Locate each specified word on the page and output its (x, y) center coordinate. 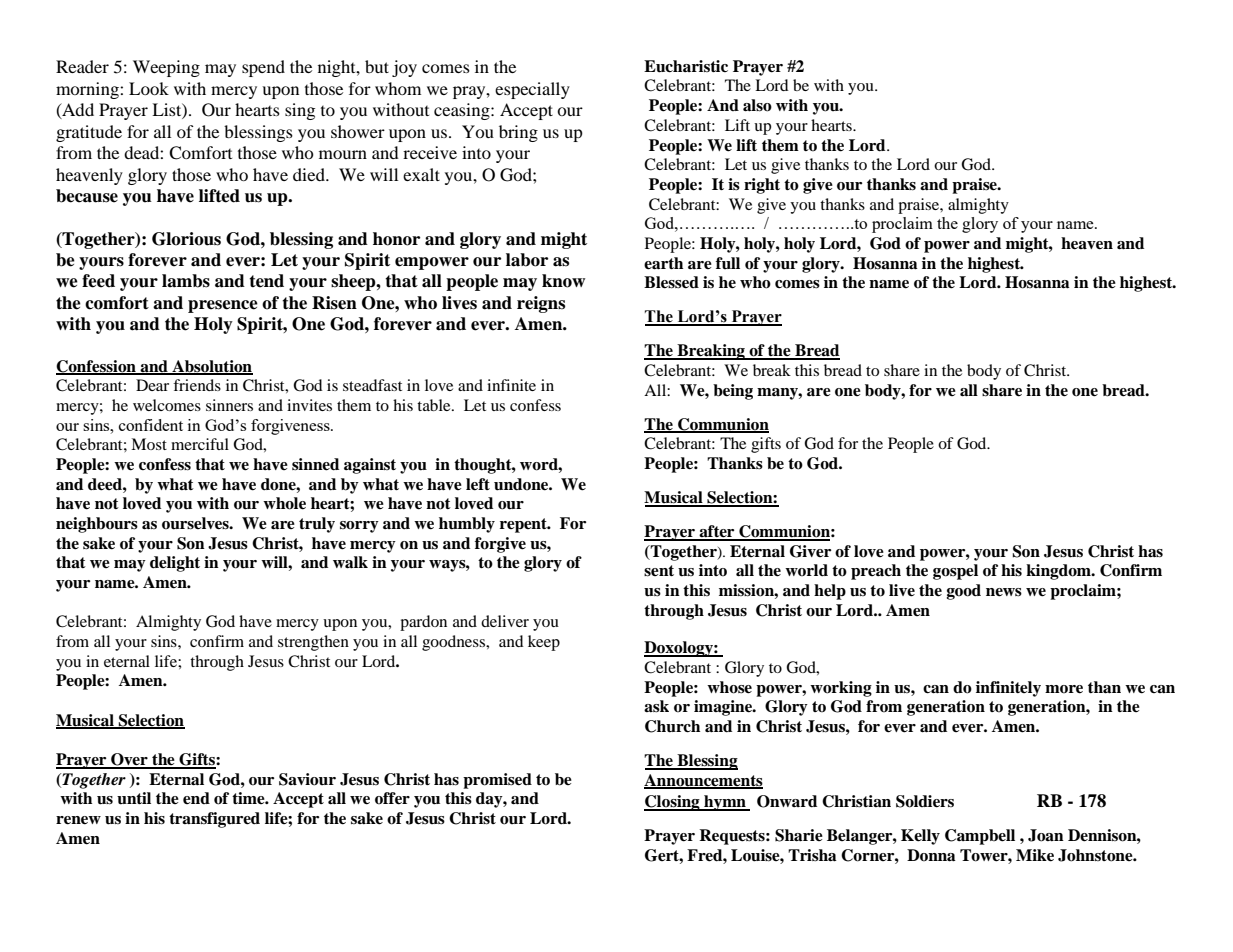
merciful (200, 444)
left (478, 484)
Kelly (920, 837)
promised (497, 781)
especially (532, 90)
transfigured (214, 820)
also (757, 105)
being (733, 392)
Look (149, 88)
